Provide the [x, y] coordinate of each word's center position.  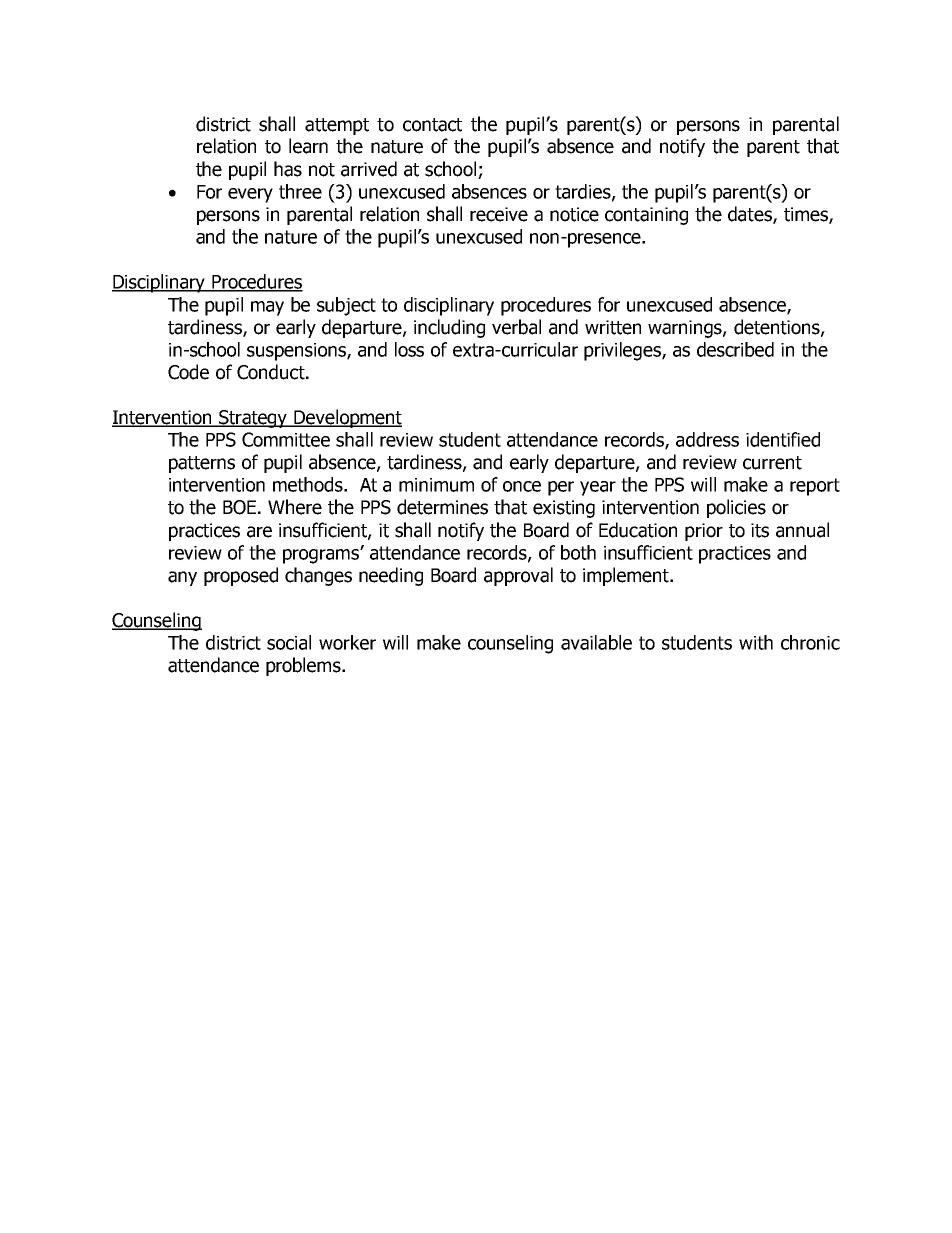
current [772, 463]
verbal [516, 327]
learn [308, 146]
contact [432, 125]
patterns [202, 464]
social [289, 642]
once [522, 486]
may [267, 308]
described [735, 349]
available [596, 642]
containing [646, 216]
